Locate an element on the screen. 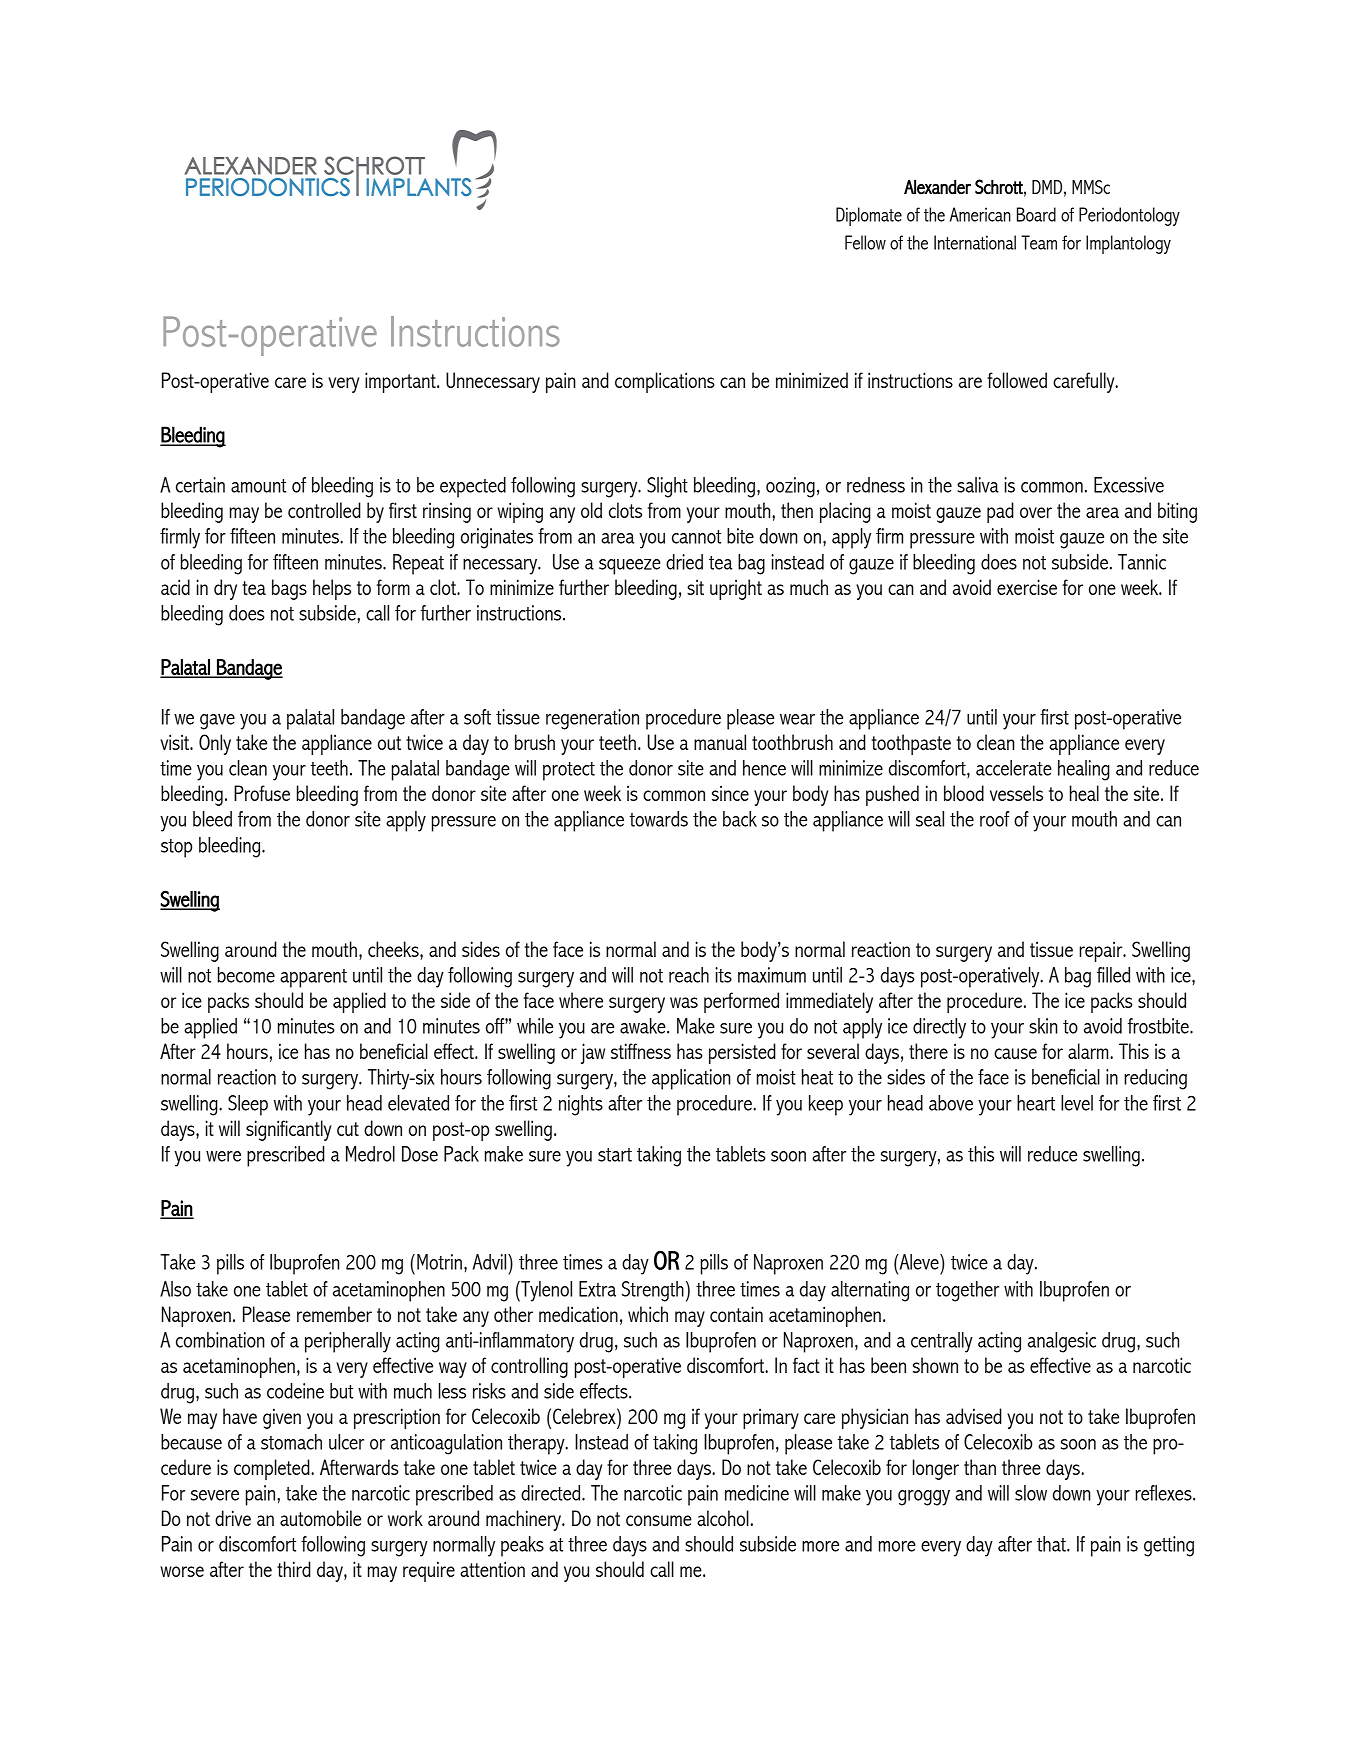  Team is located at coordinates (1039, 242).
